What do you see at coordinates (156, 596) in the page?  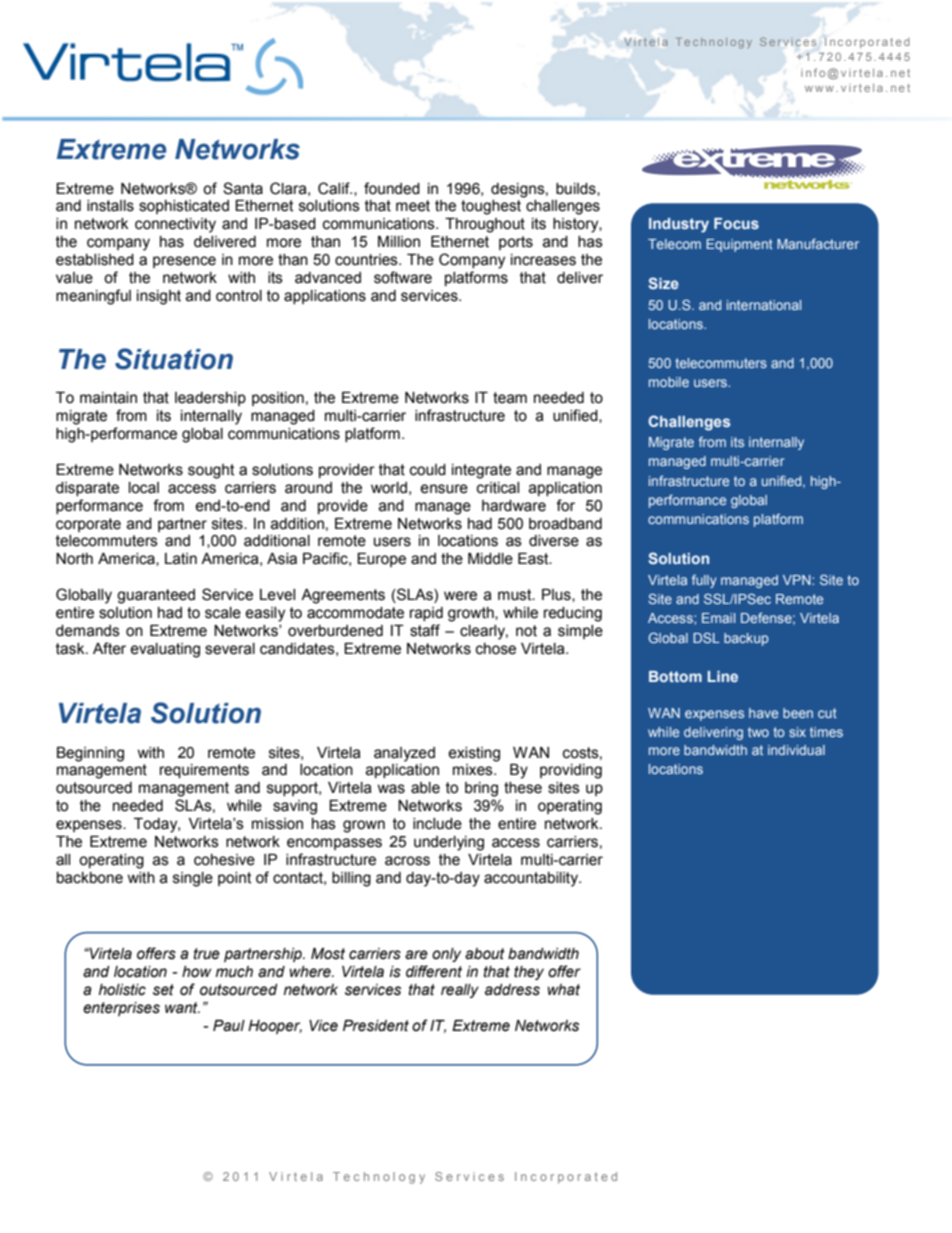 I see `guaranteed` at bounding box center [156, 596].
